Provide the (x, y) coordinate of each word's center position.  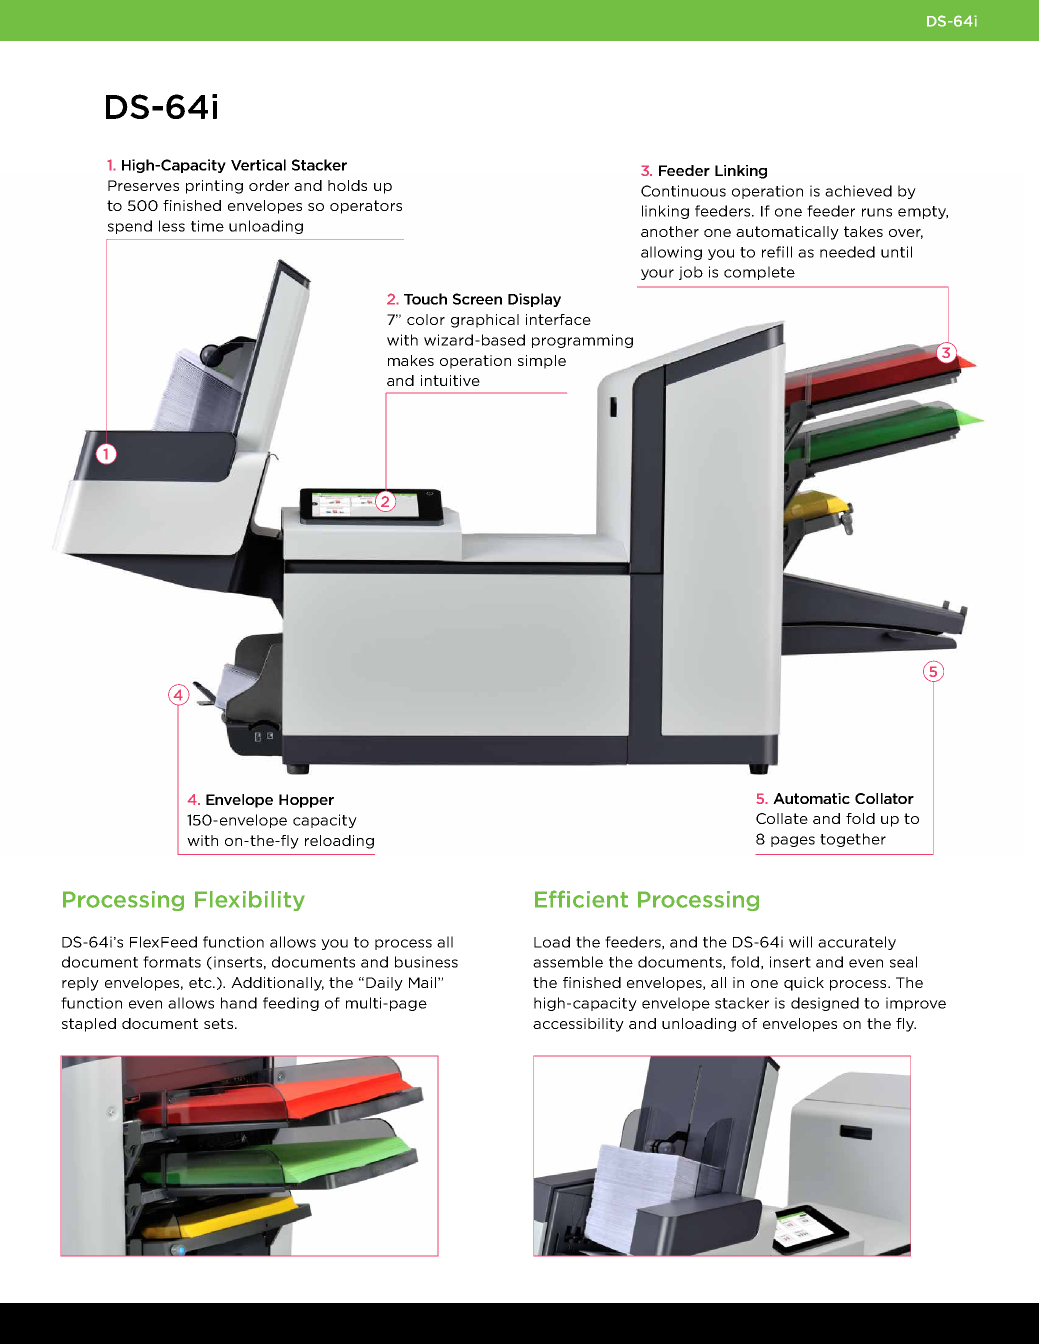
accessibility (578, 1025)
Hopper (306, 801)
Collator (884, 798)
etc (201, 982)
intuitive (450, 380)
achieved (858, 191)
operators (366, 207)
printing (214, 187)
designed (825, 1004)
